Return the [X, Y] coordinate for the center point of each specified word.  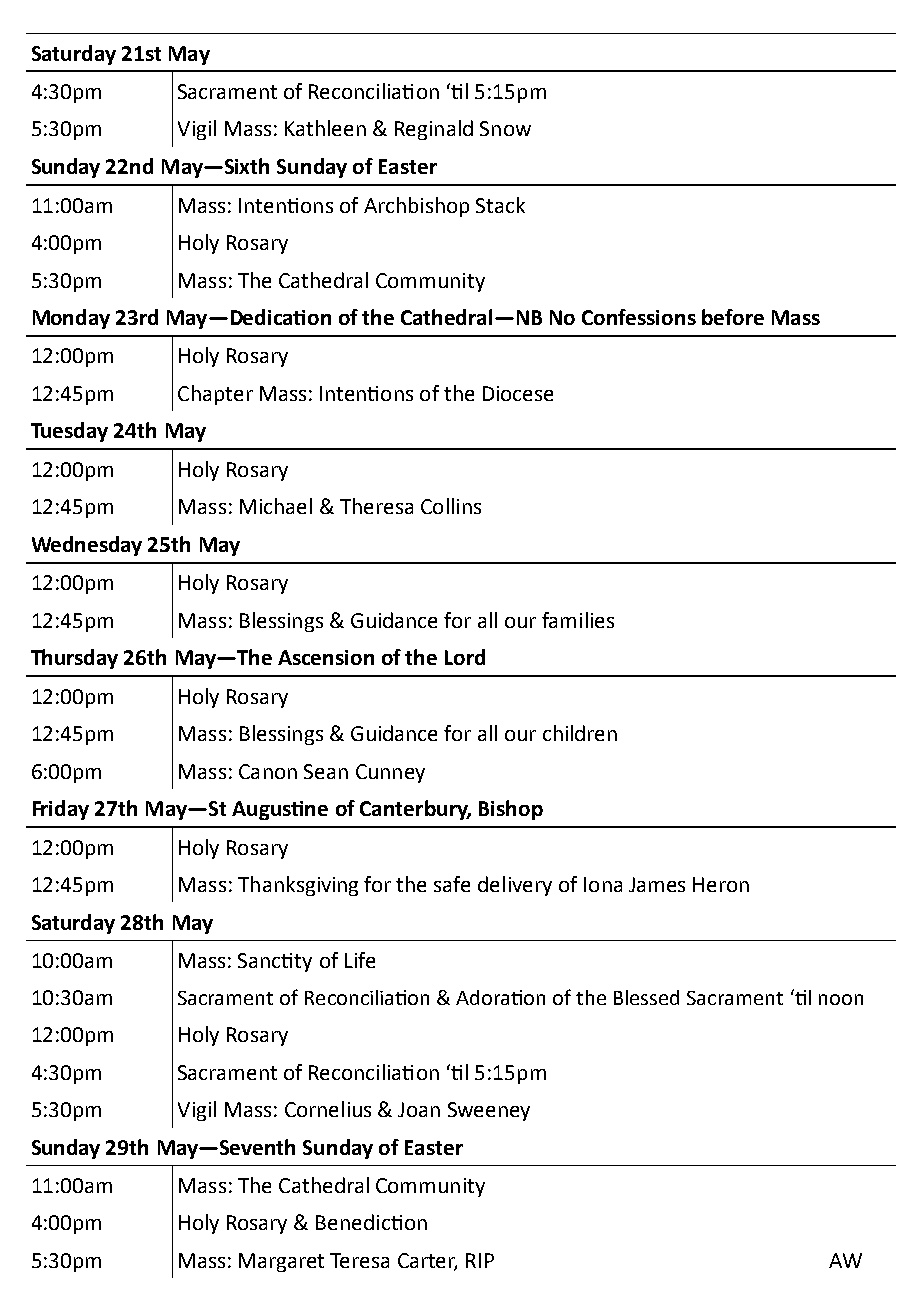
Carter [427, 1262]
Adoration [500, 997]
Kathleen [325, 128]
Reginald [434, 130]
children [580, 733]
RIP [480, 1260]
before [733, 317]
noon [841, 999]
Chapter [215, 395]
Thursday [74, 659]
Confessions [639, 317]
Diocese [518, 393]
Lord [465, 657]
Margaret [281, 1262]
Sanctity [275, 962]
